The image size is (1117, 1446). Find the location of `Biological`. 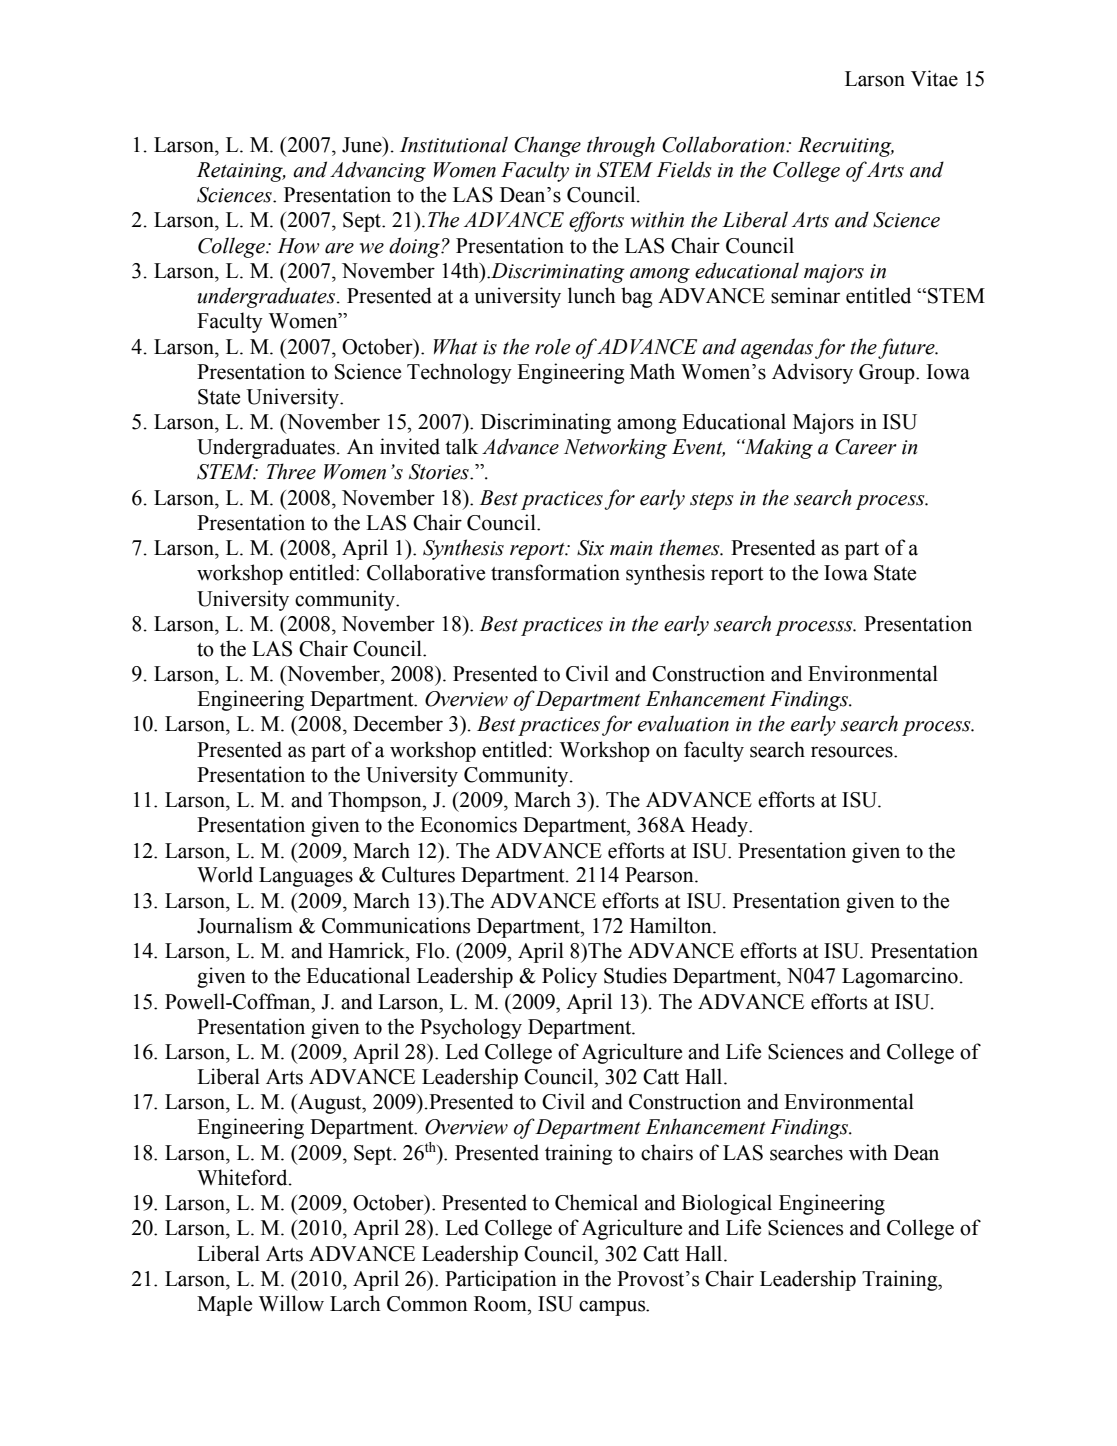

Biological is located at coordinates (727, 1204).
